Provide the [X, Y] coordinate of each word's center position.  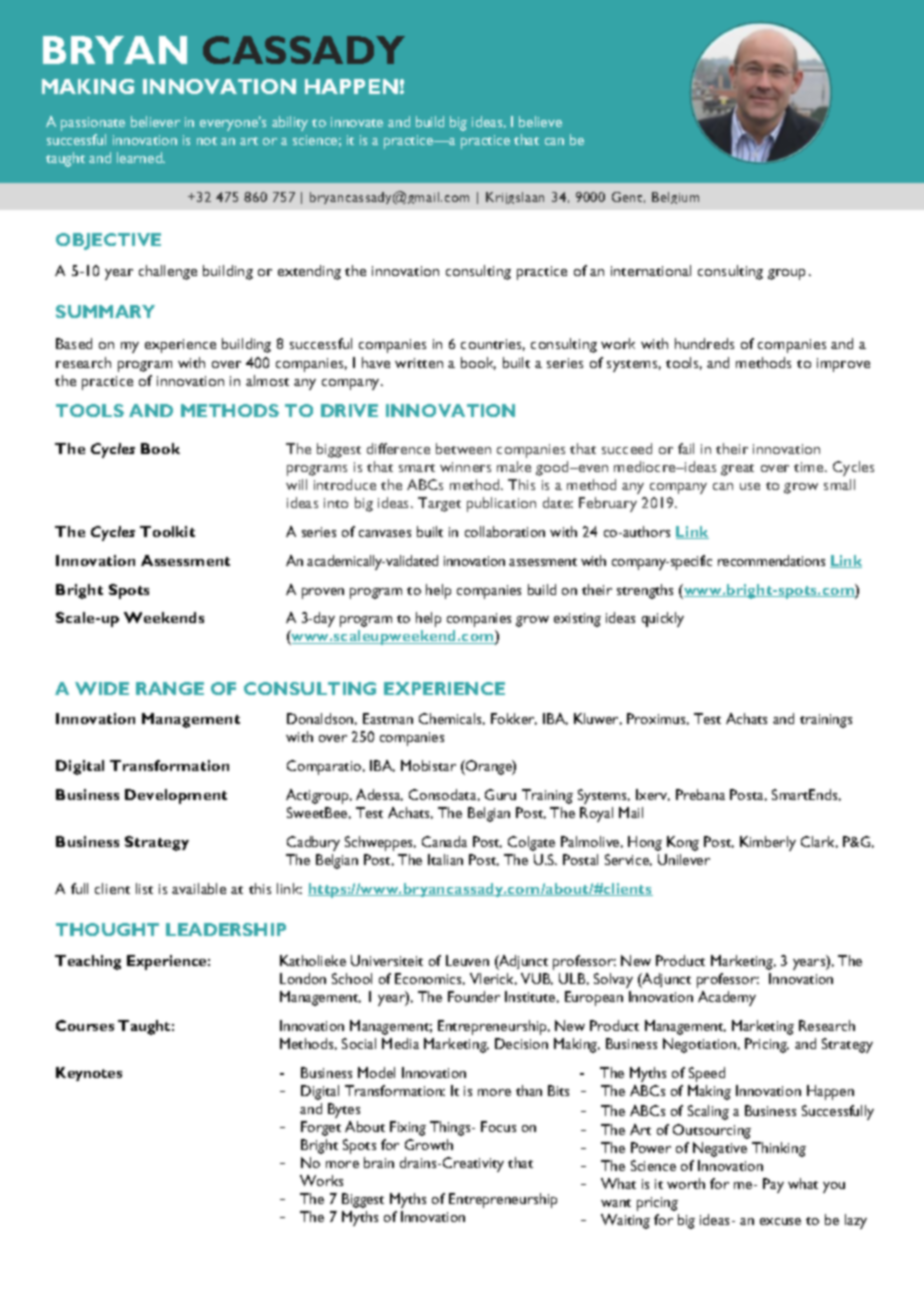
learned [140, 157]
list [144, 888]
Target [439, 504]
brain [379, 1162]
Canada [444, 841]
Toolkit [167, 531]
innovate [357, 122]
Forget [321, 1128]
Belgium [675, 198]
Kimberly [768, 843]
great [737, 470]
